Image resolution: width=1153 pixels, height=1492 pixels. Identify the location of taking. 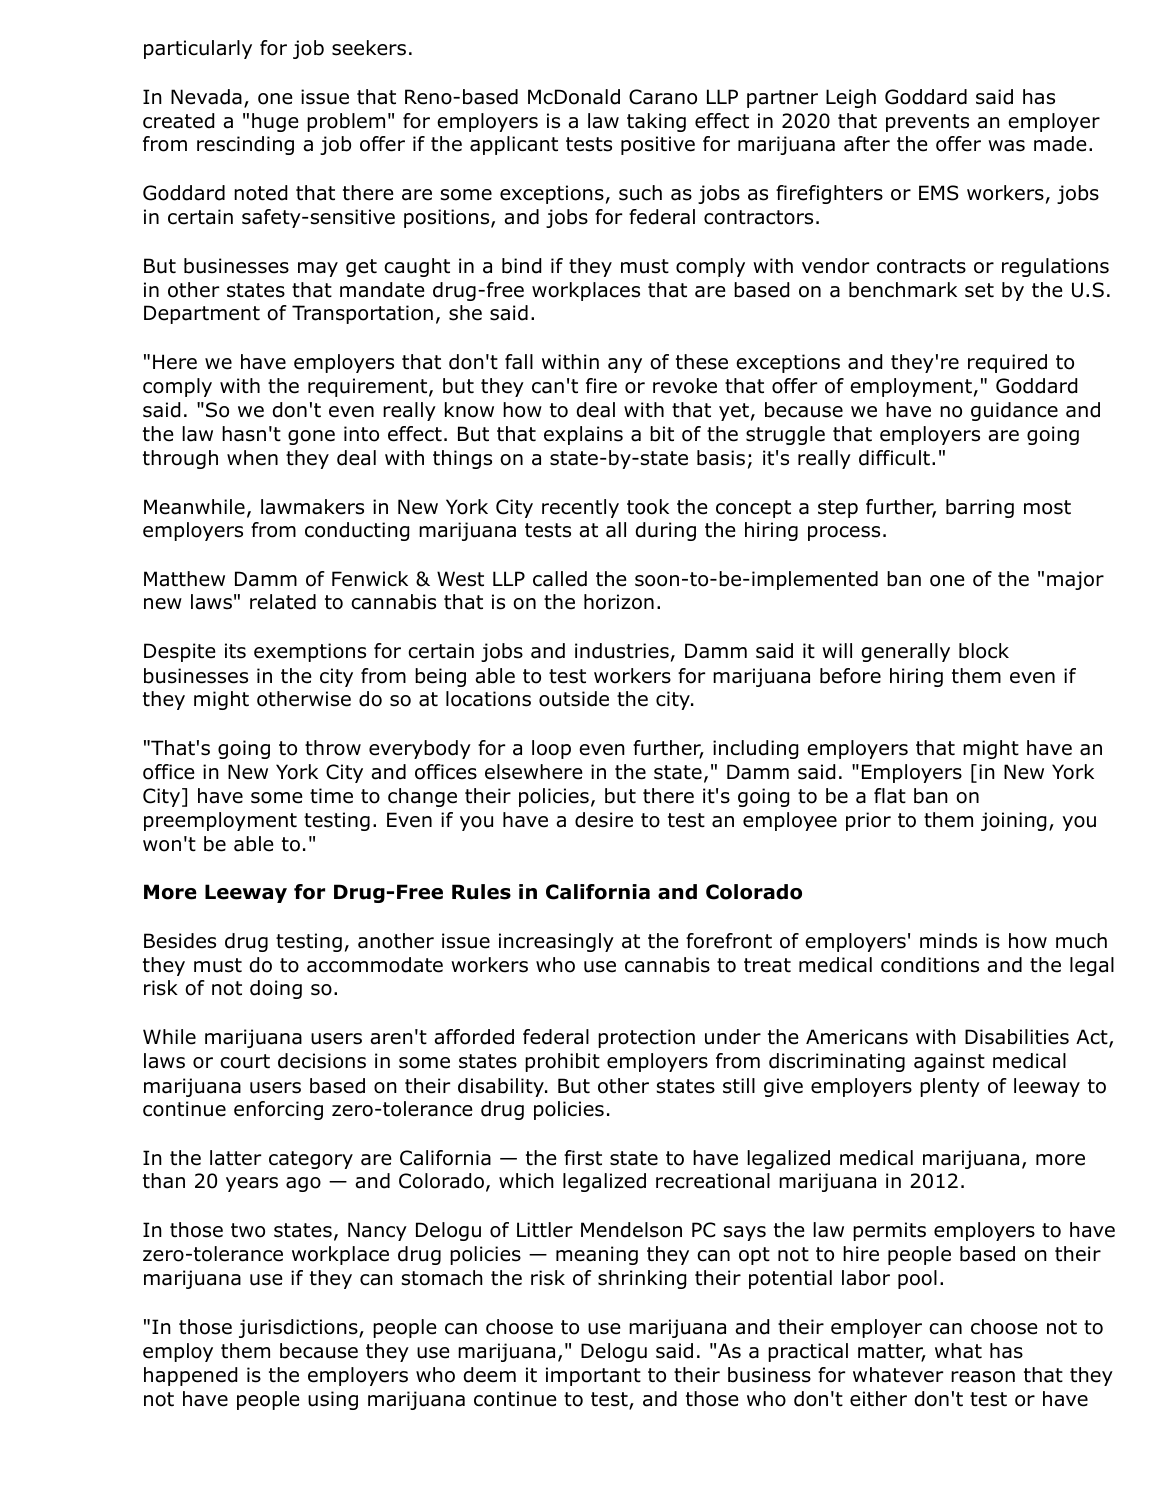
(656, 122).
